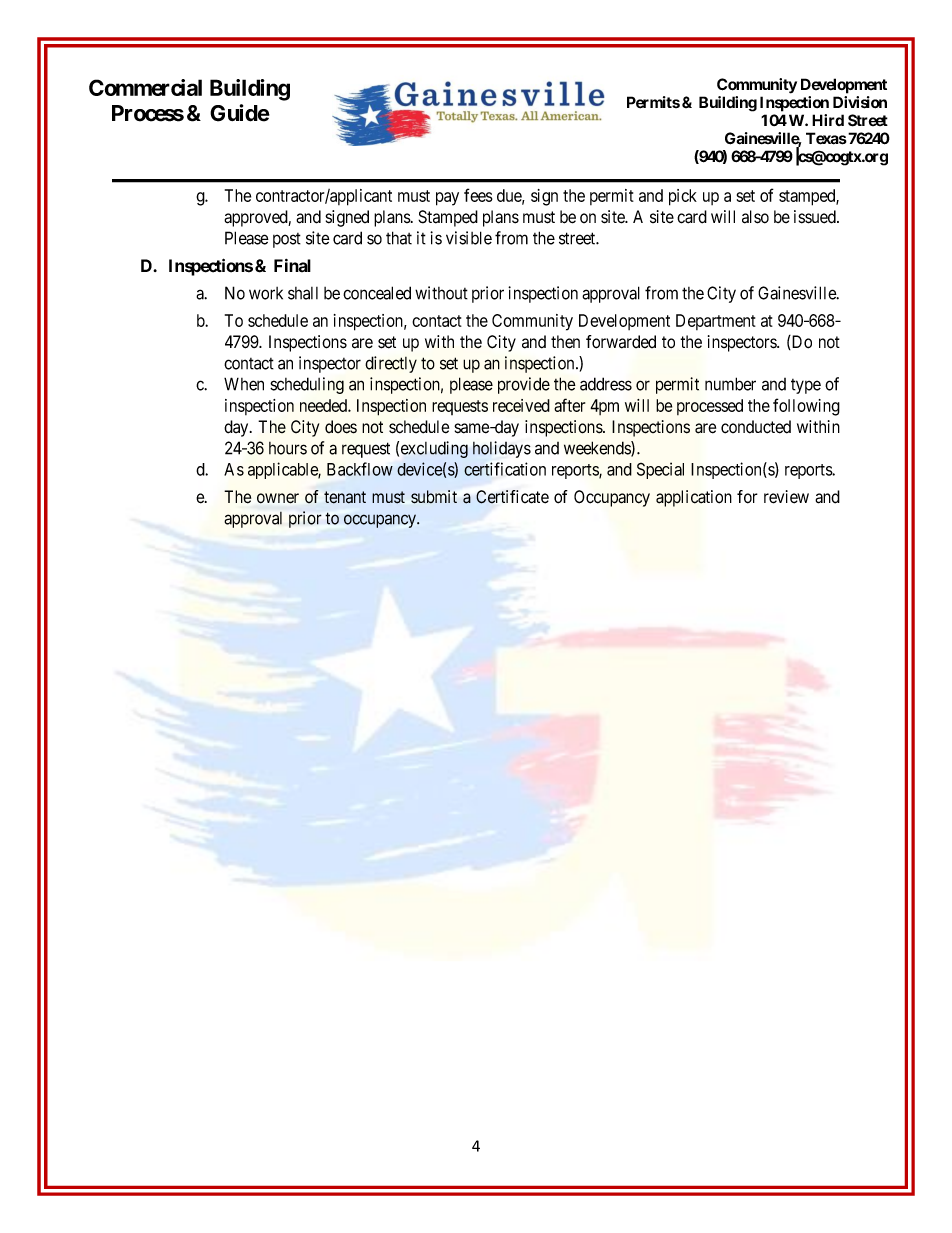  Describe the element at coordinates (755, 217) in the screenshot. I see `also` at that location.
